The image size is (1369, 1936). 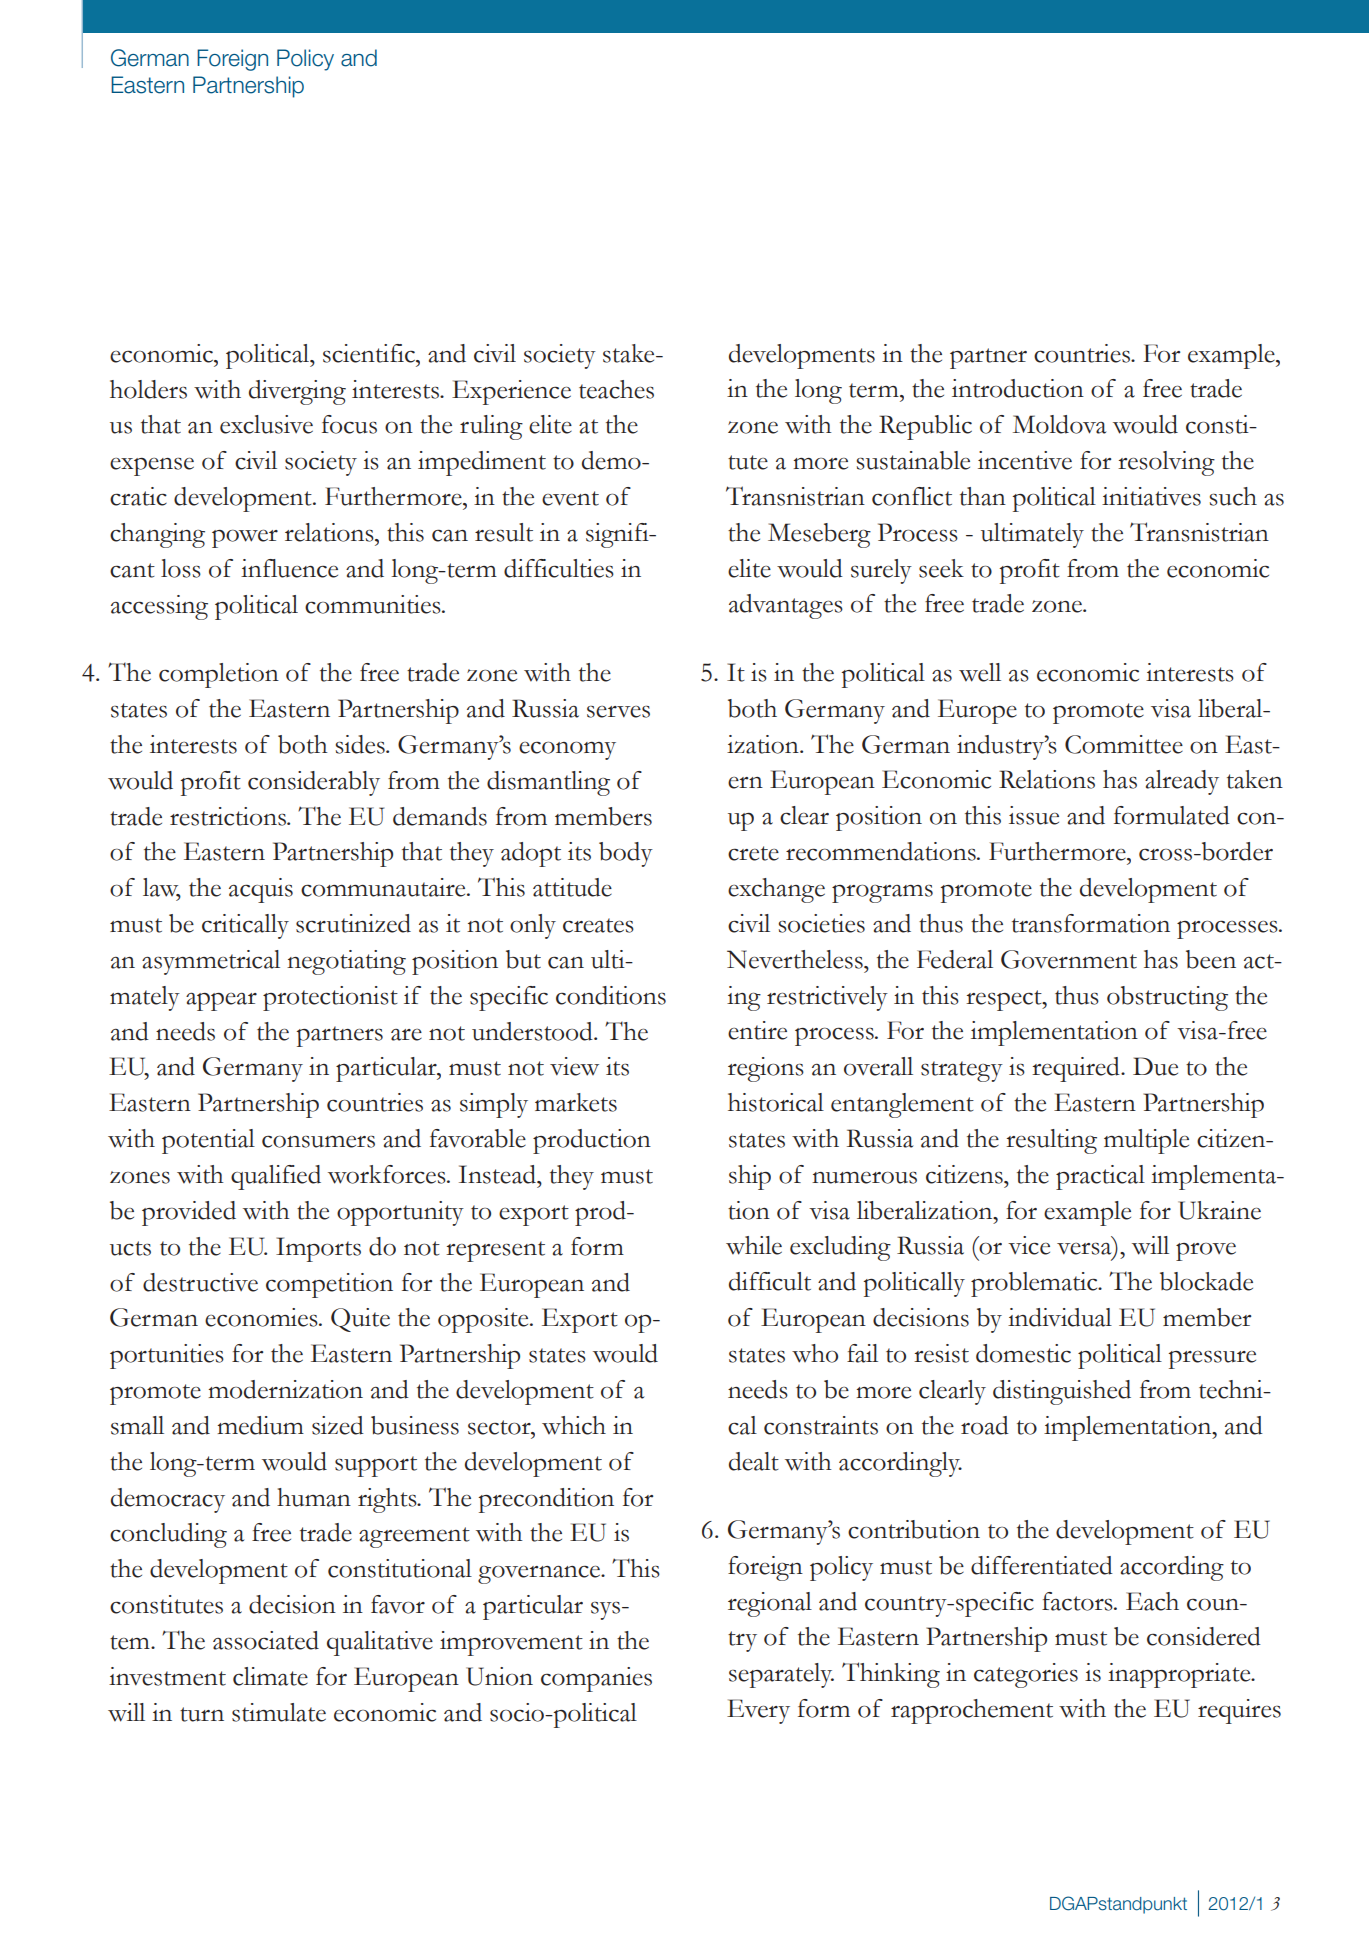 What do you see at coordinates (318, 1249) in the screenshot?
I see `Imports` at bounding box center [318, 1249].
